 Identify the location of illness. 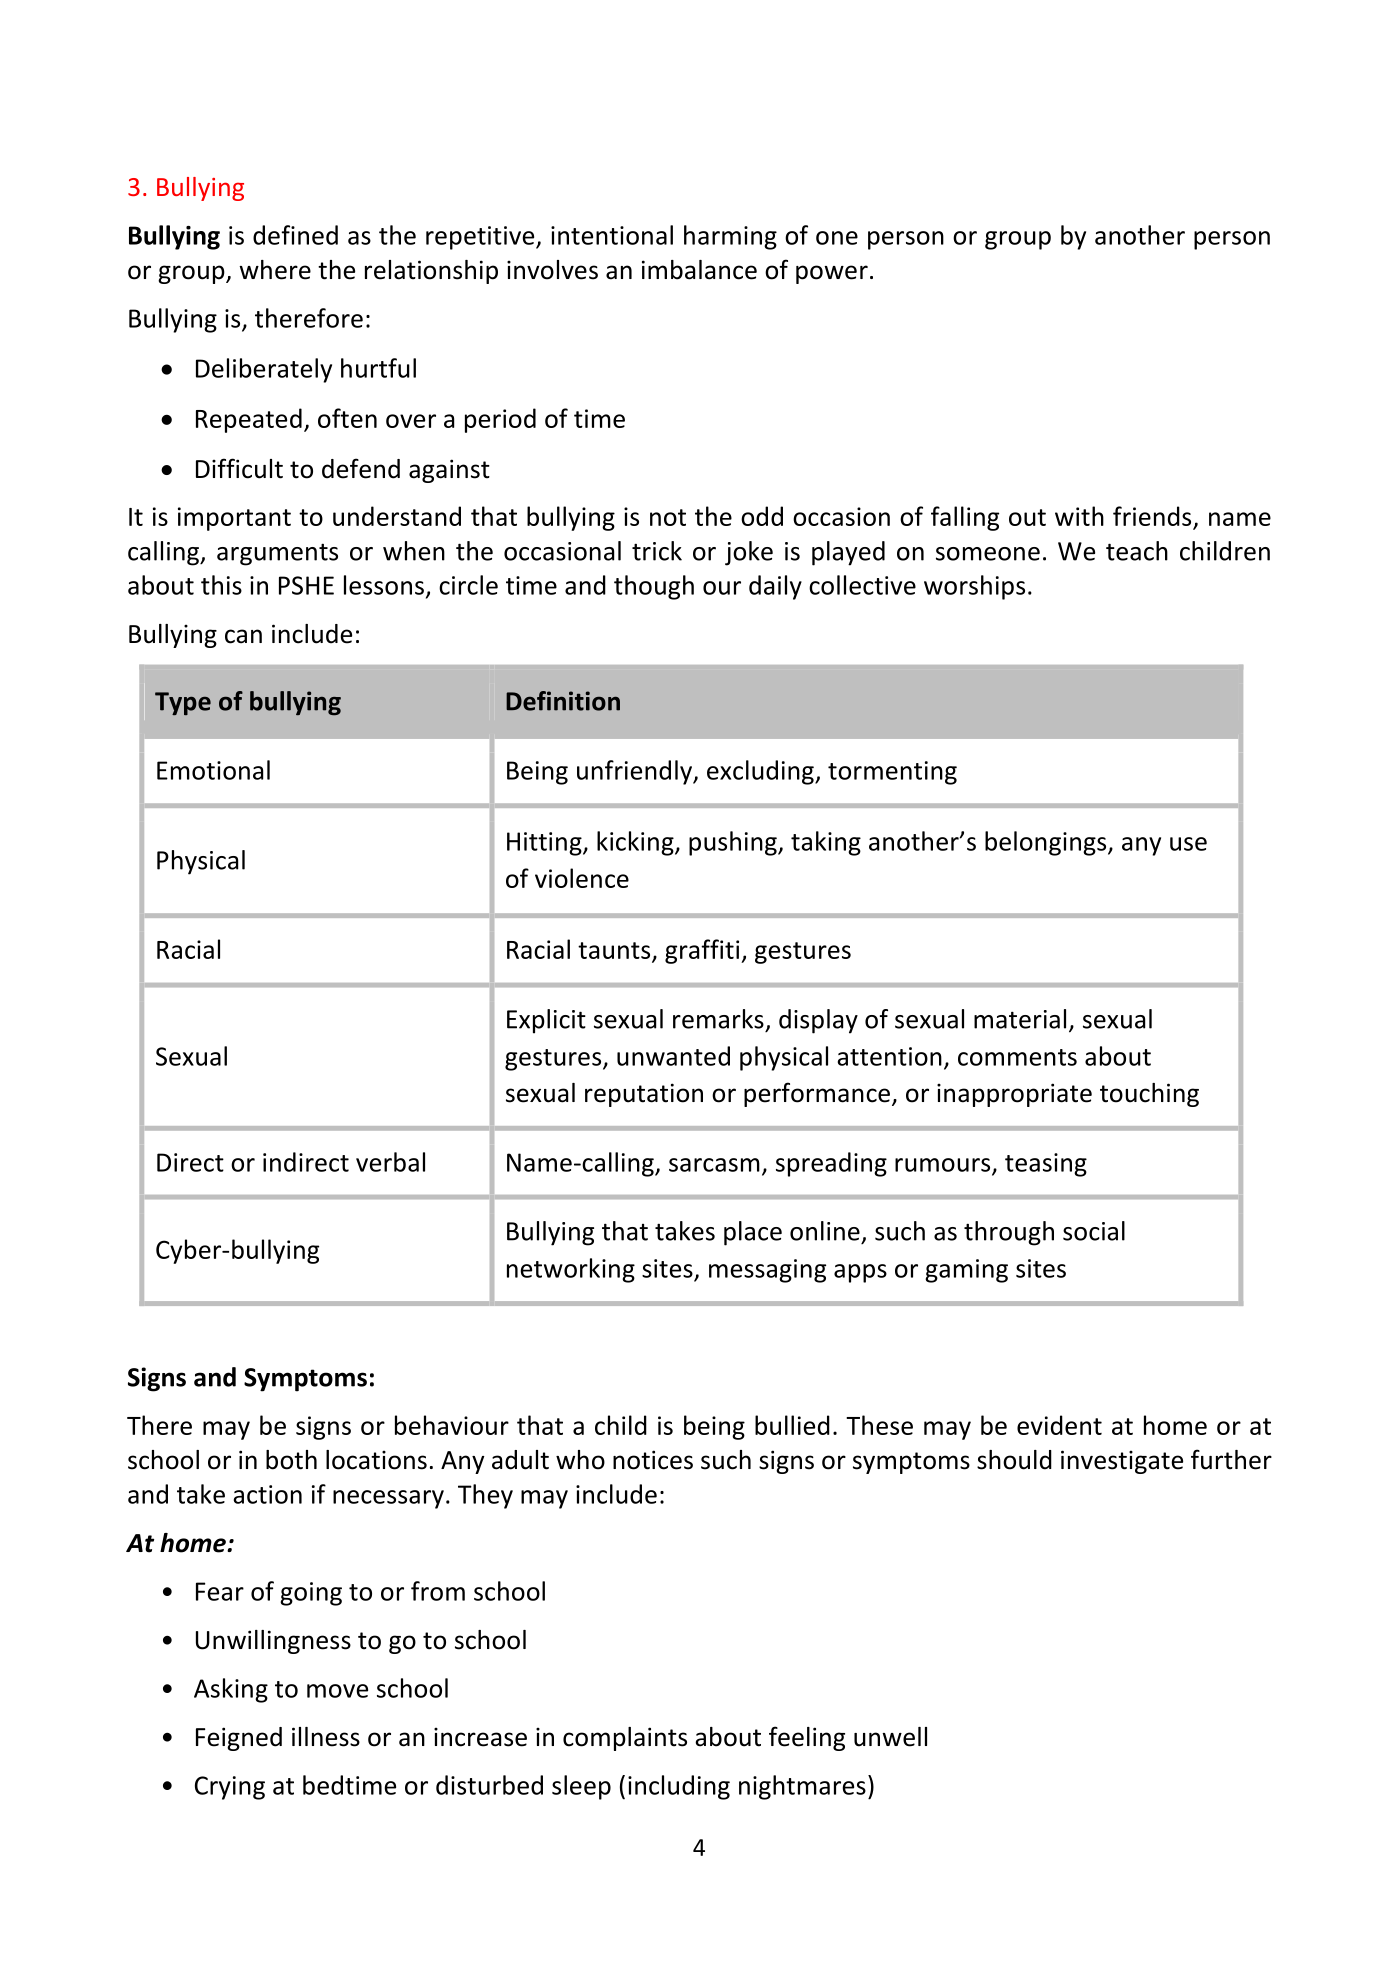
(326, 1737).
